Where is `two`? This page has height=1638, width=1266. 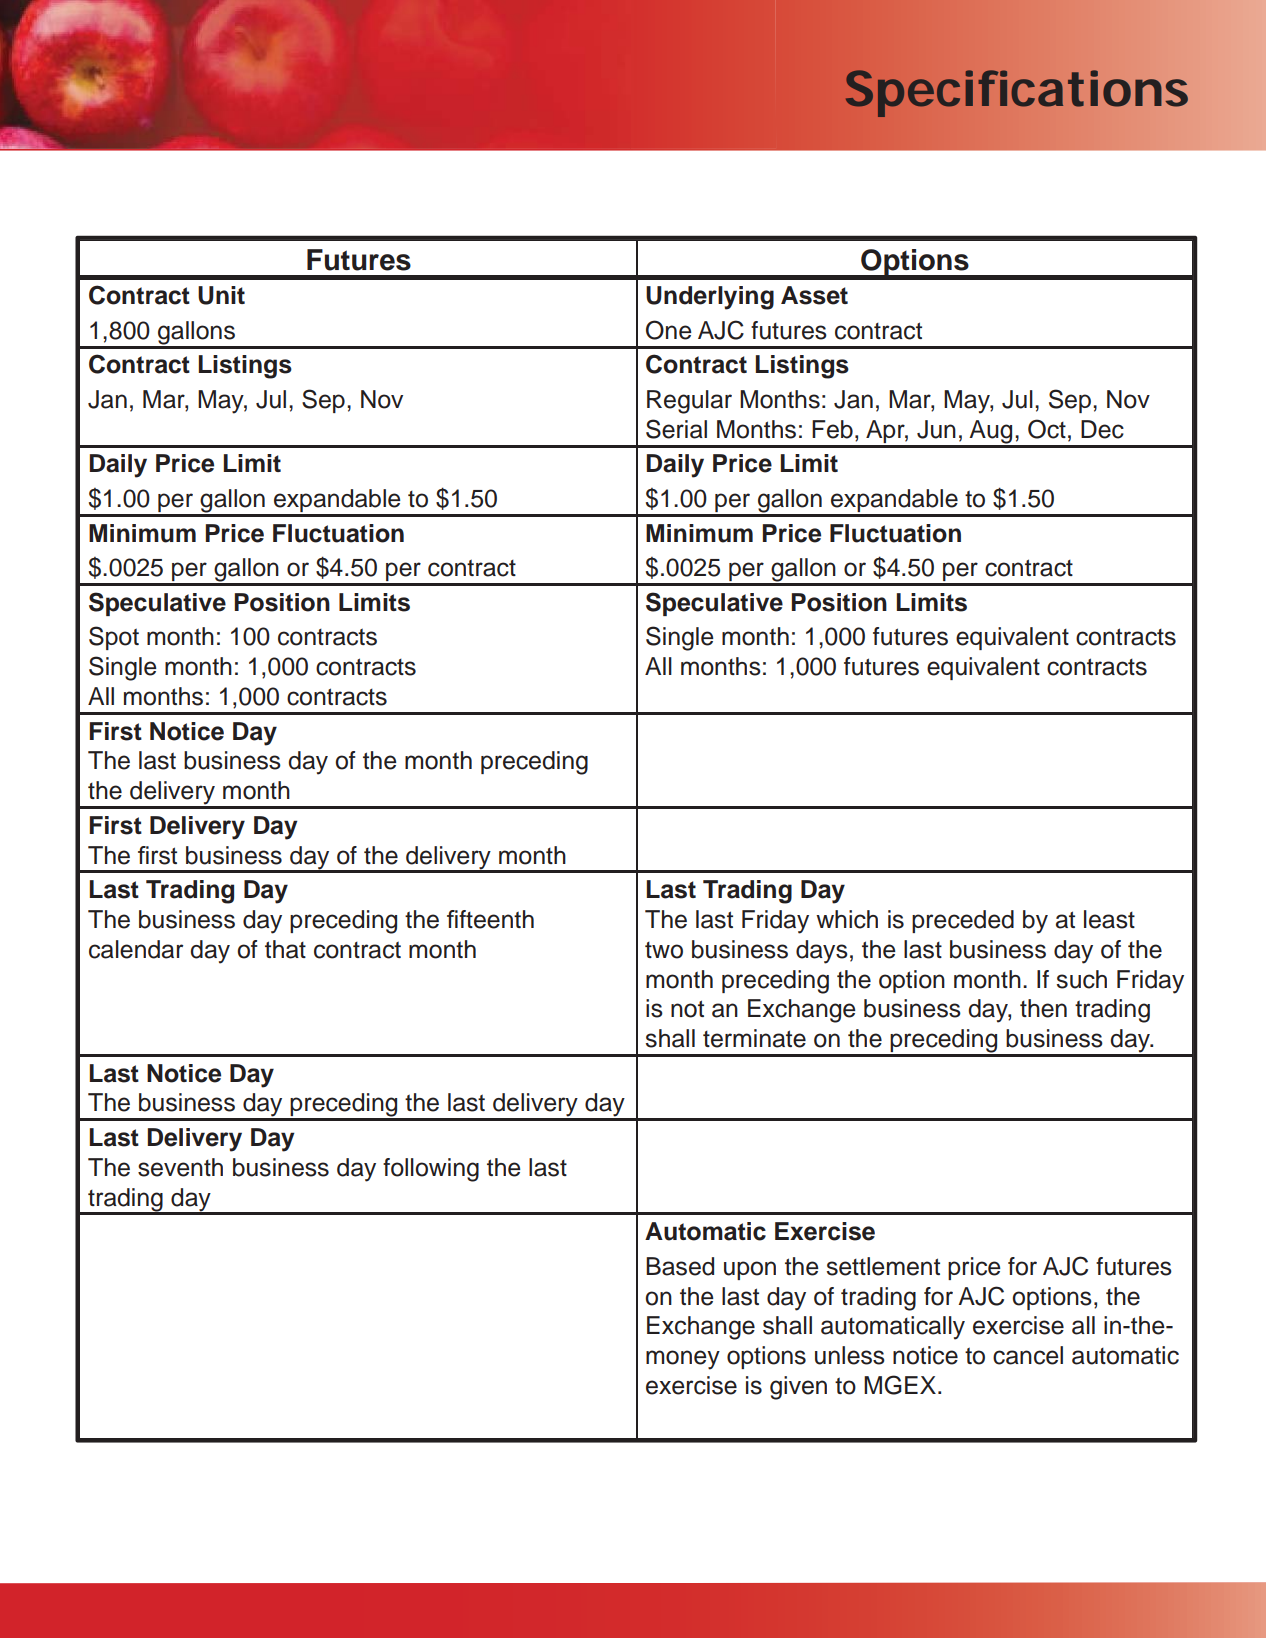
two is located at coordinates (664, 950).
